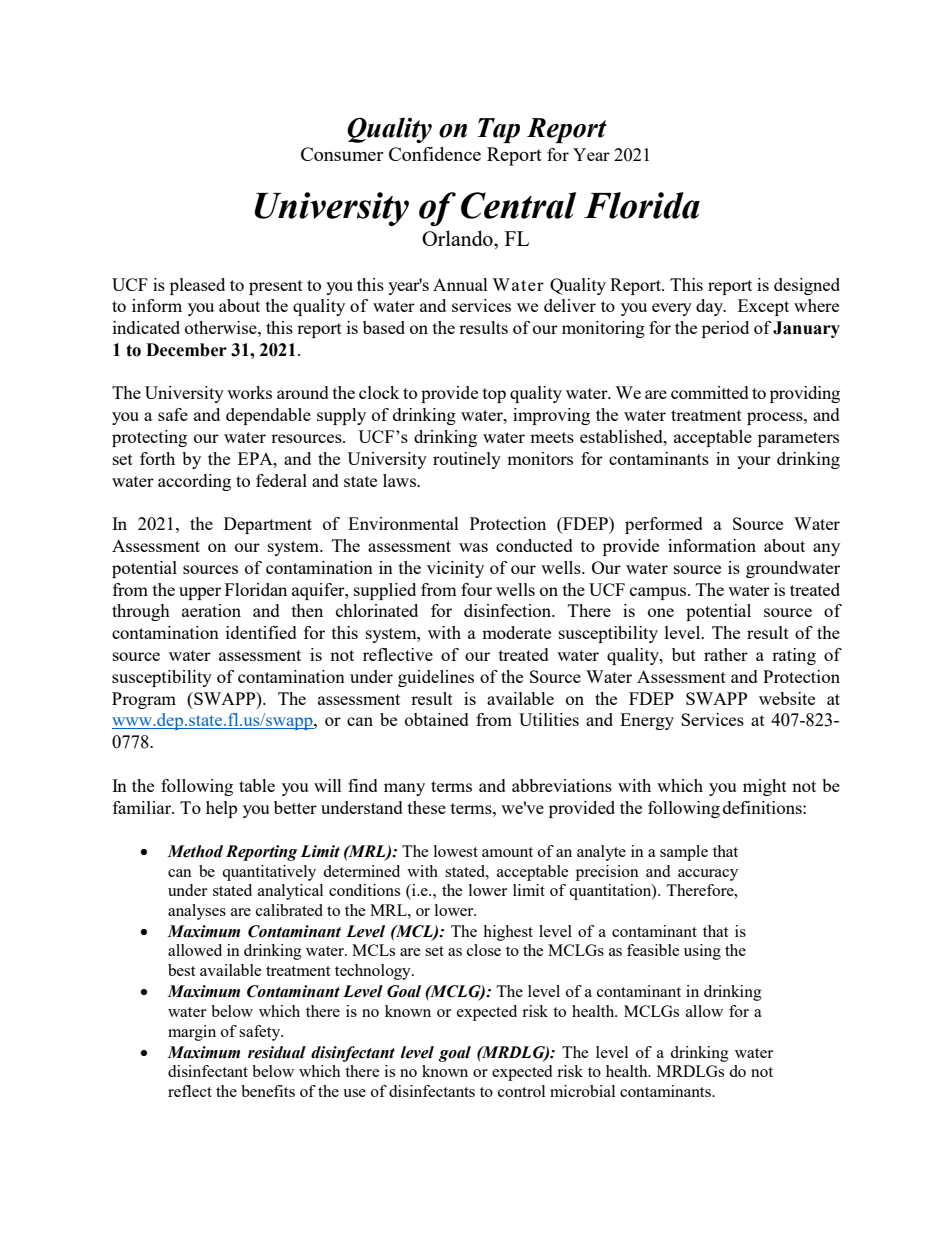 This image has width=952, height=1233. What do you see at coordinates (194, 482) in the image?
I see `according` at bounding box center [194, 482].
